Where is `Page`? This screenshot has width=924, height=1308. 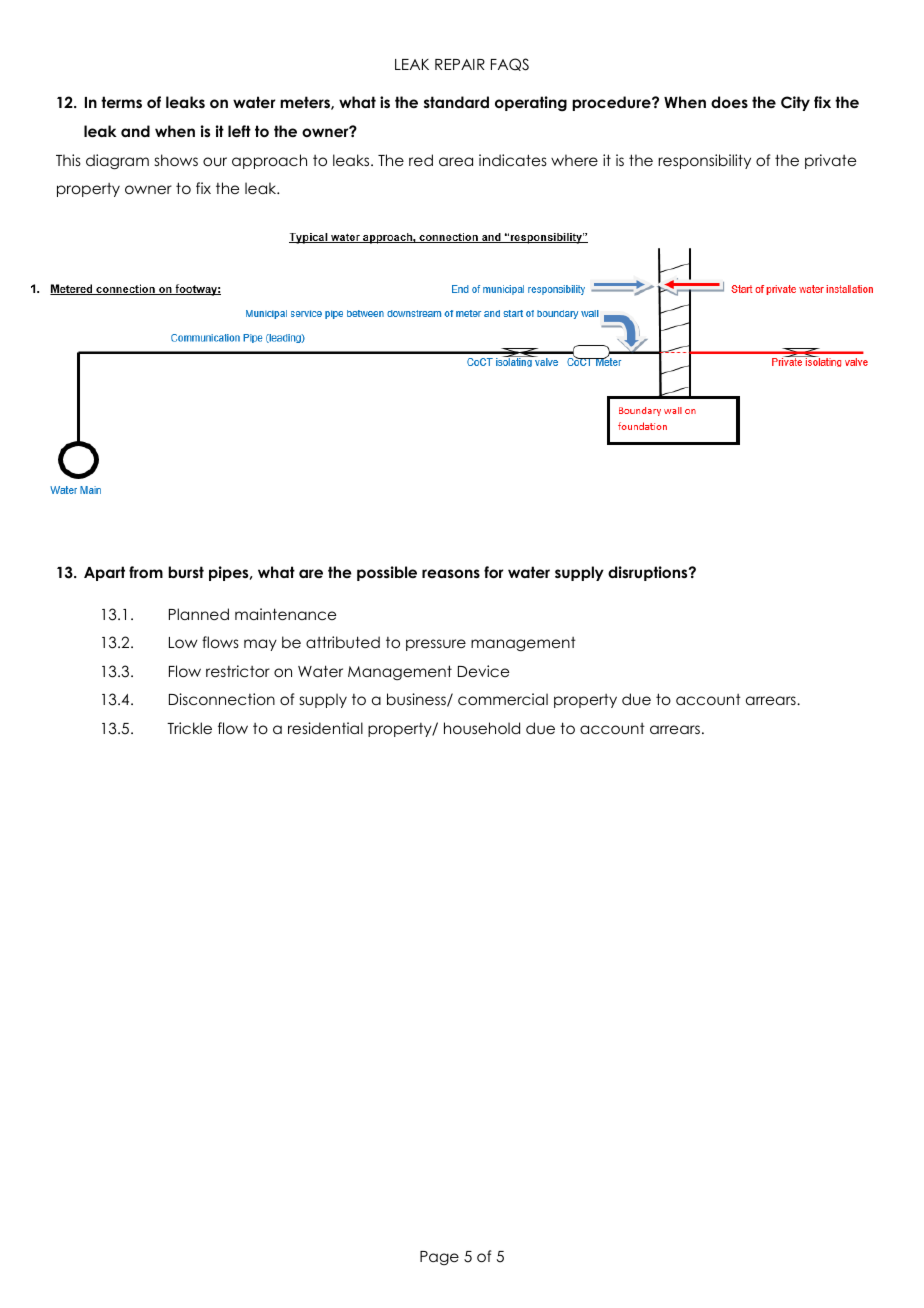
Page is located at coordinates (439, 1258).
